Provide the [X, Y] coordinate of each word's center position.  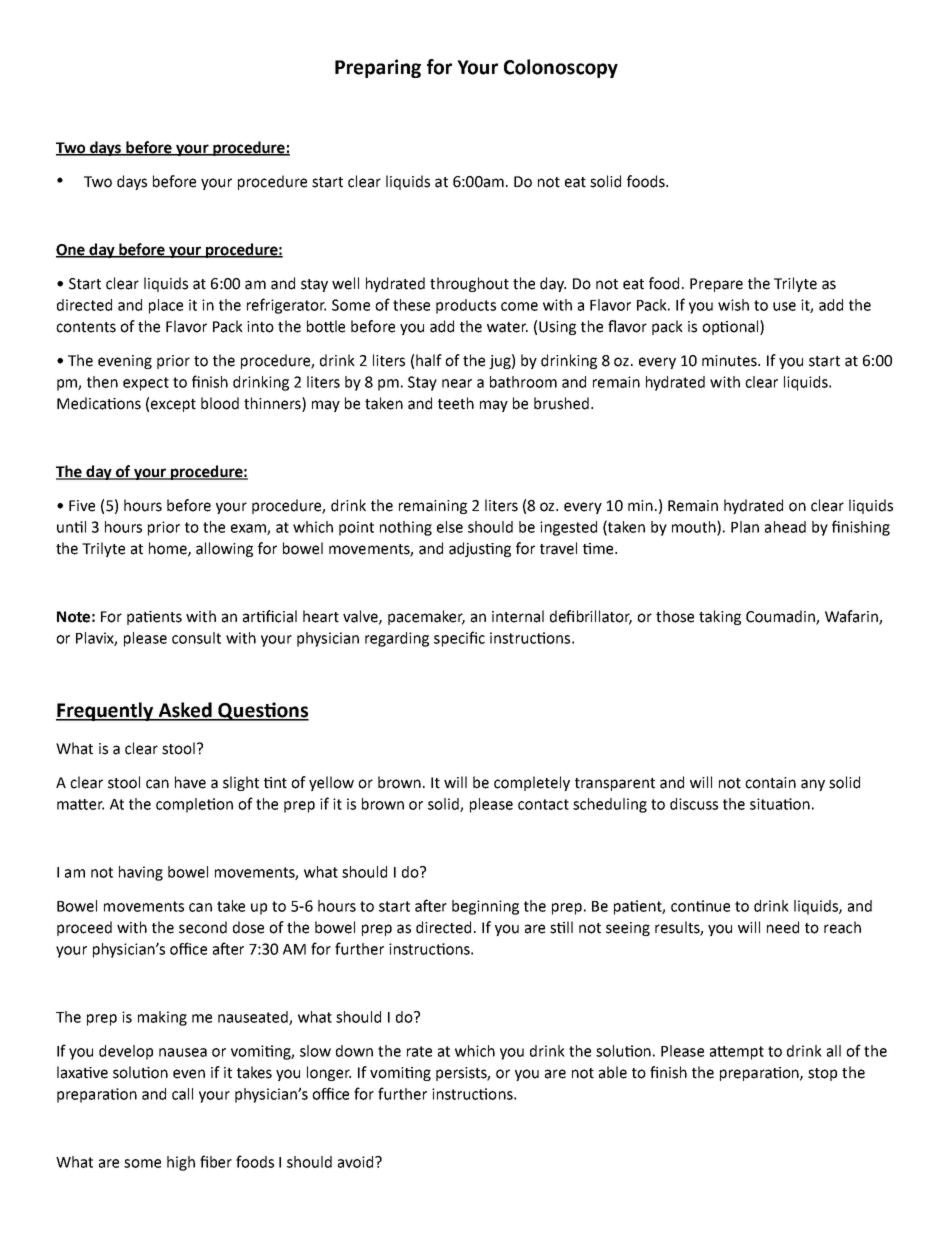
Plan [745, 527]
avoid [357, 1162]
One [71, 250]
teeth [456, 403]
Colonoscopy [561, 68]
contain [770, 783]
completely [532, 783]
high [181, 1163]
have [190, 782]
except [173, 405]
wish [733, 305]
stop [822, 1074]
